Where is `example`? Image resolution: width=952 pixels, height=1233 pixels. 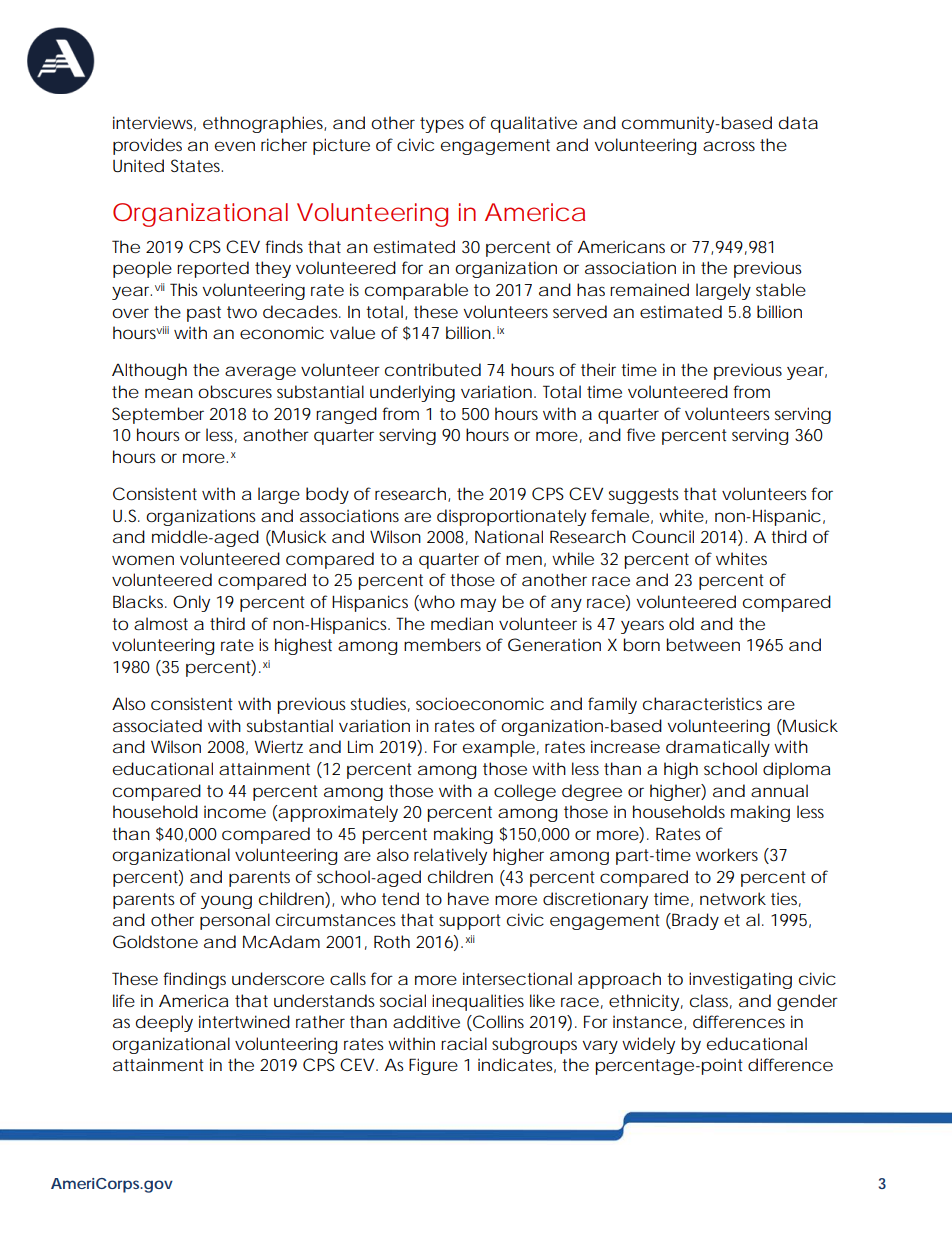 example is located at coordinates (499, 748).
